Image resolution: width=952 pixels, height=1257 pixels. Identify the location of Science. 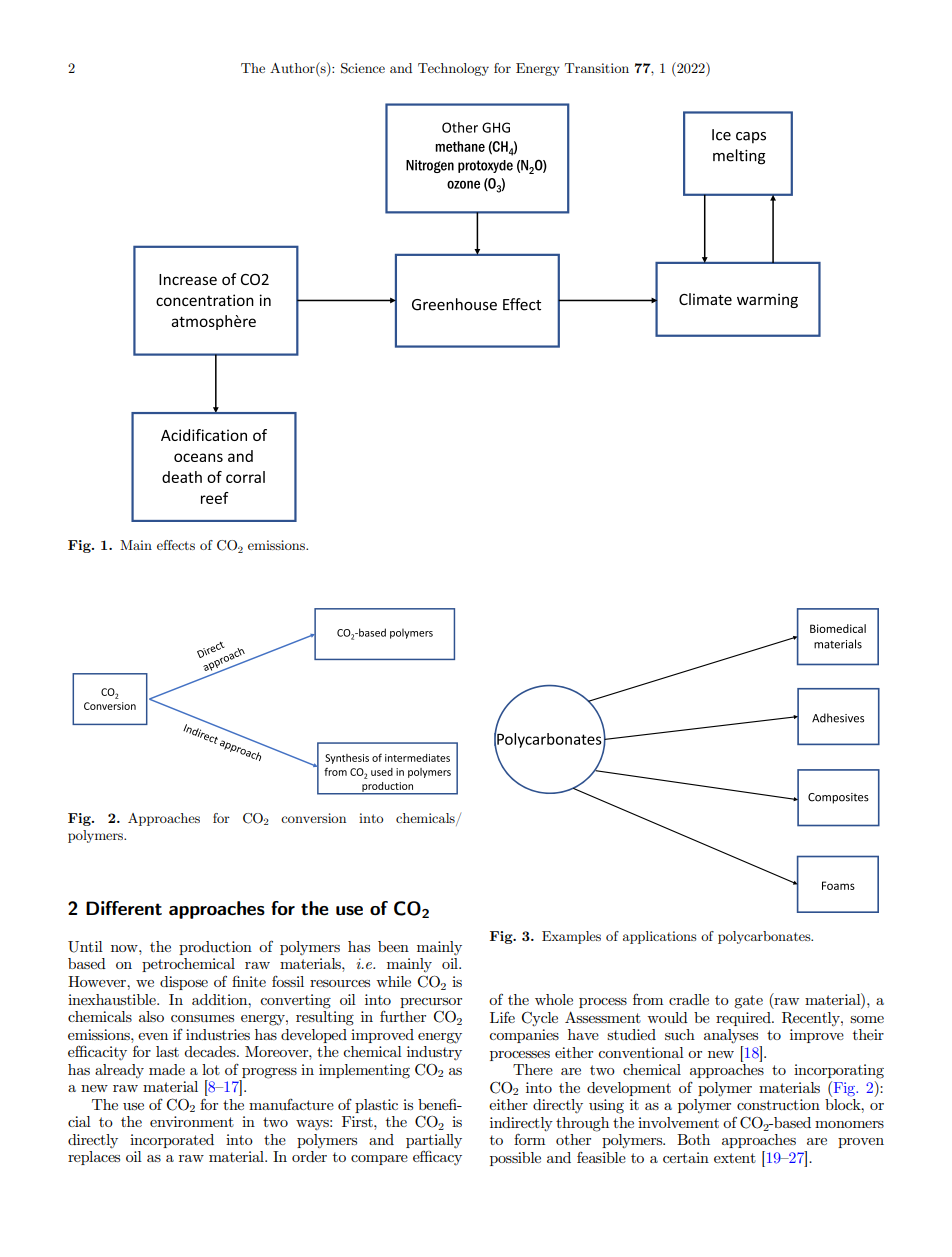
(363, 68).
